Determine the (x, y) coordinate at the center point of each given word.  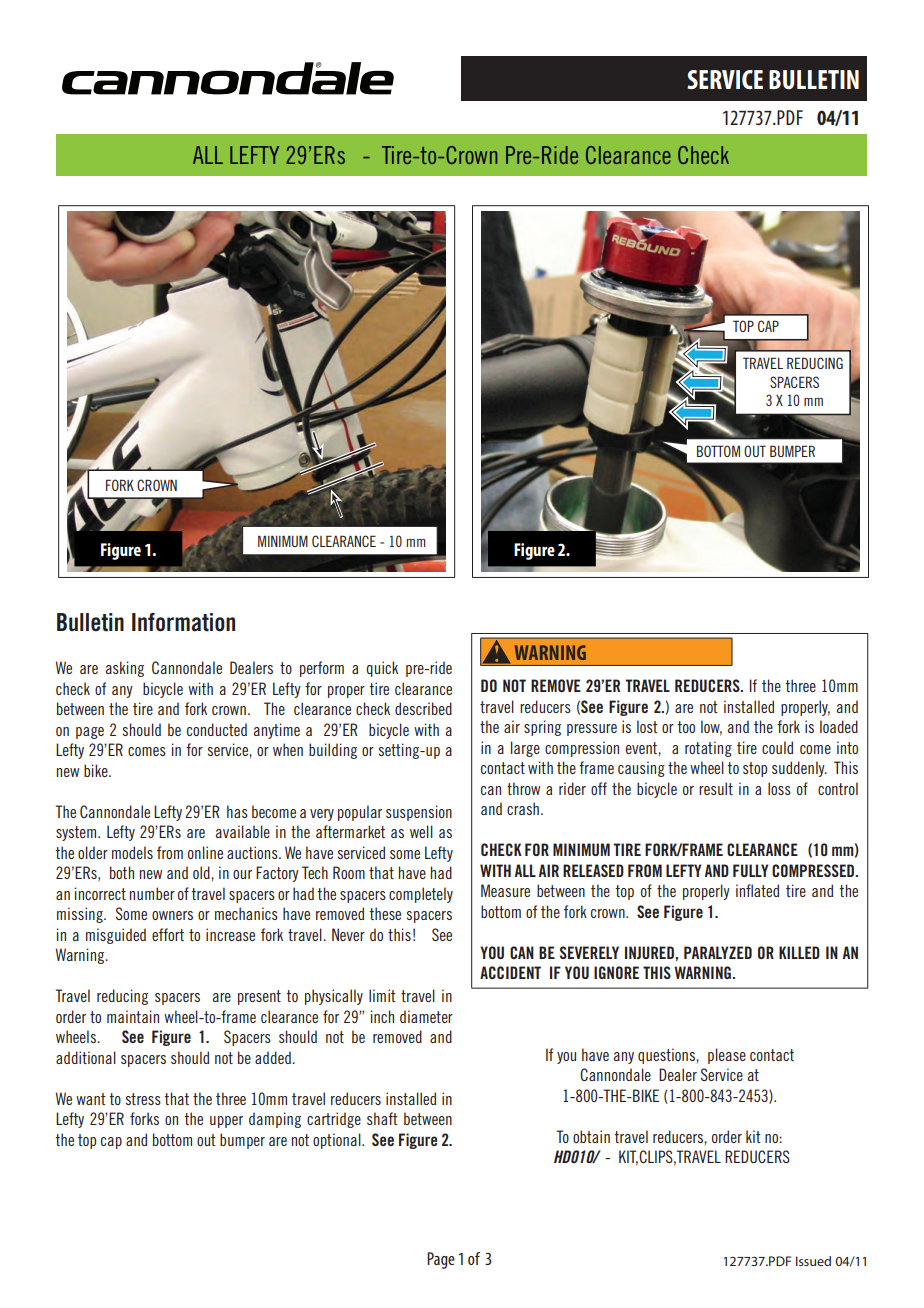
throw (523, 788)
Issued (813, 1261)
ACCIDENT (510, 972)
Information (183, 622)
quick (382, 669)
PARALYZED (718, 952)
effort (168, 934)
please (727, 1056)
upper (226, 1122)
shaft (382, 1118)
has (237, 811)
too (686, 727)
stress (143, 1099)
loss (779, 788)
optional (338, 1141)
